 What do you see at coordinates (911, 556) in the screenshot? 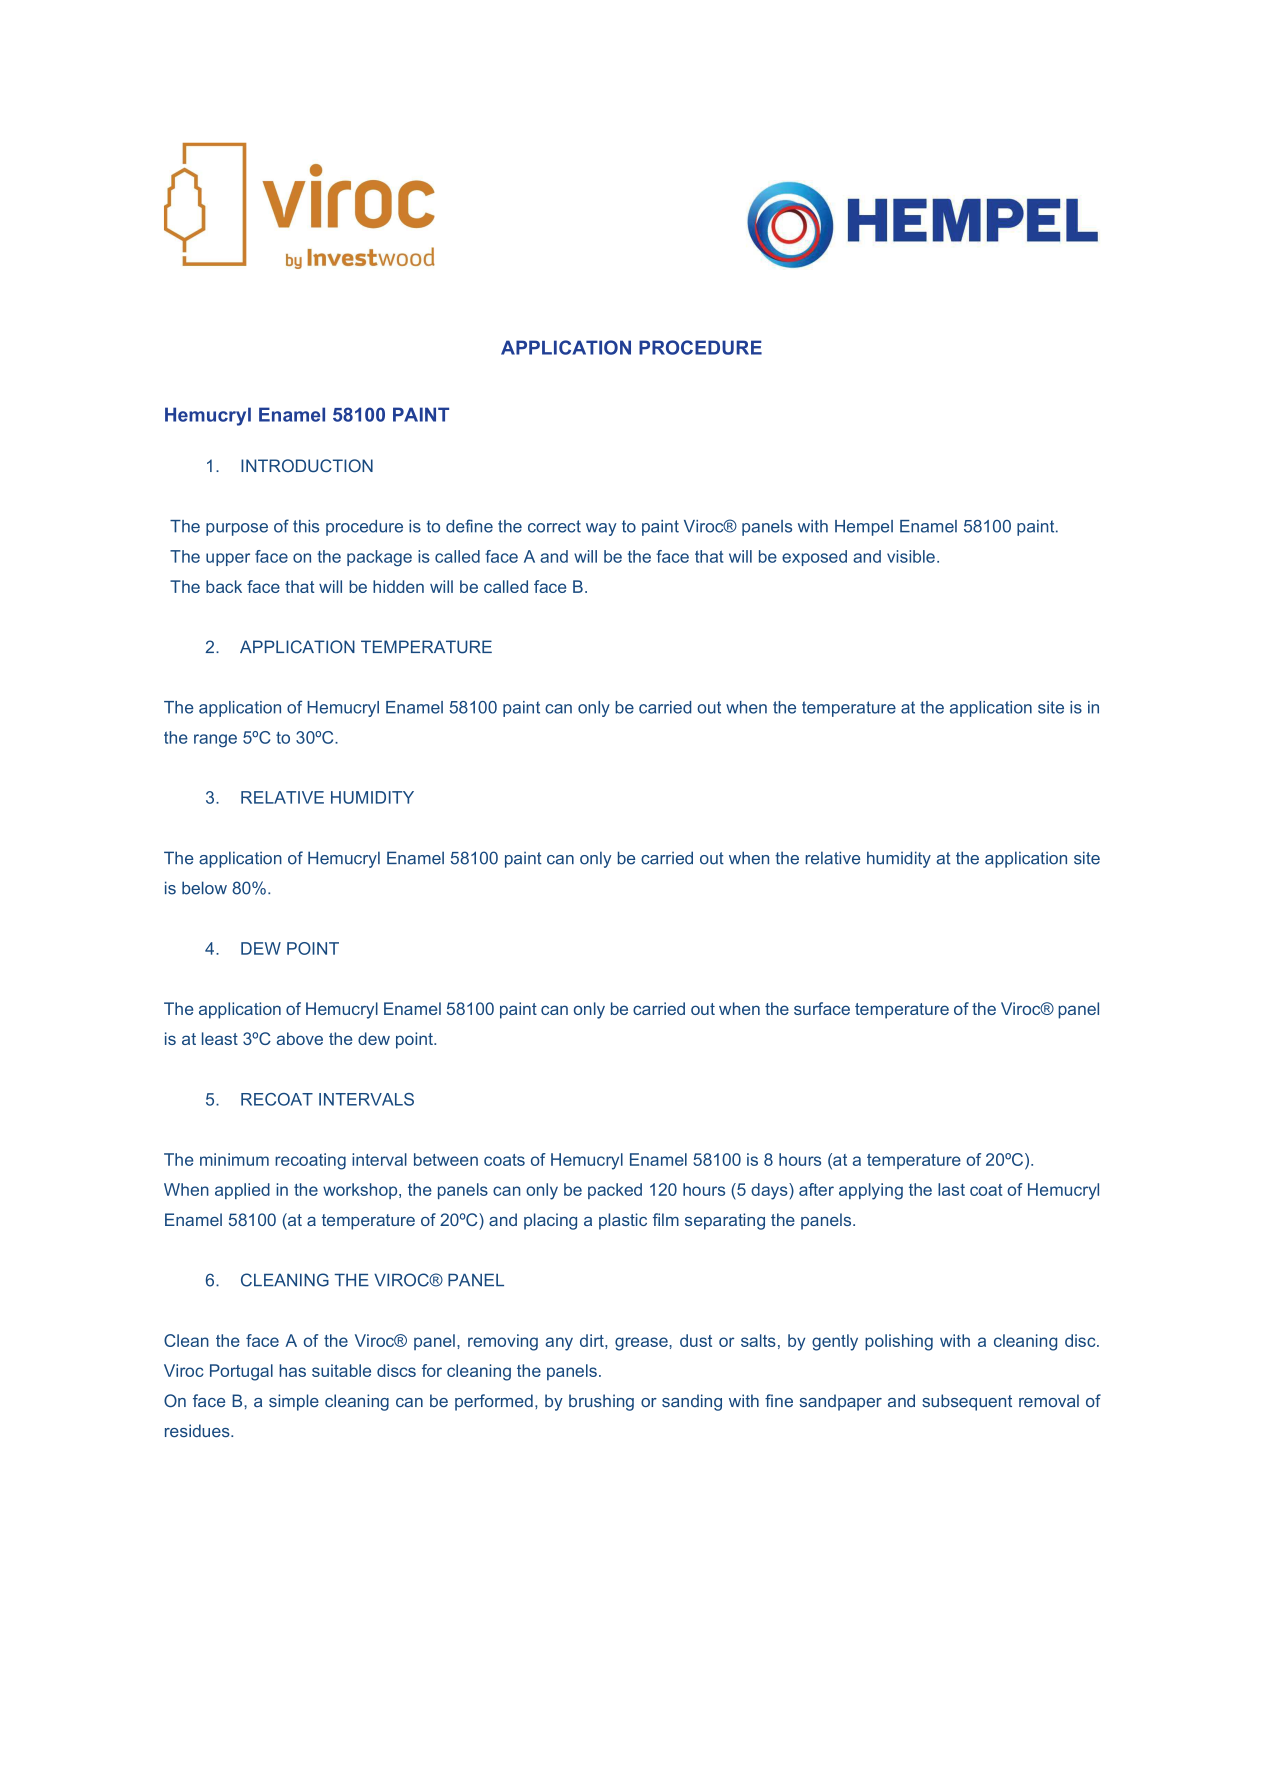
I see `visible` at bounding box center [911, 556].
